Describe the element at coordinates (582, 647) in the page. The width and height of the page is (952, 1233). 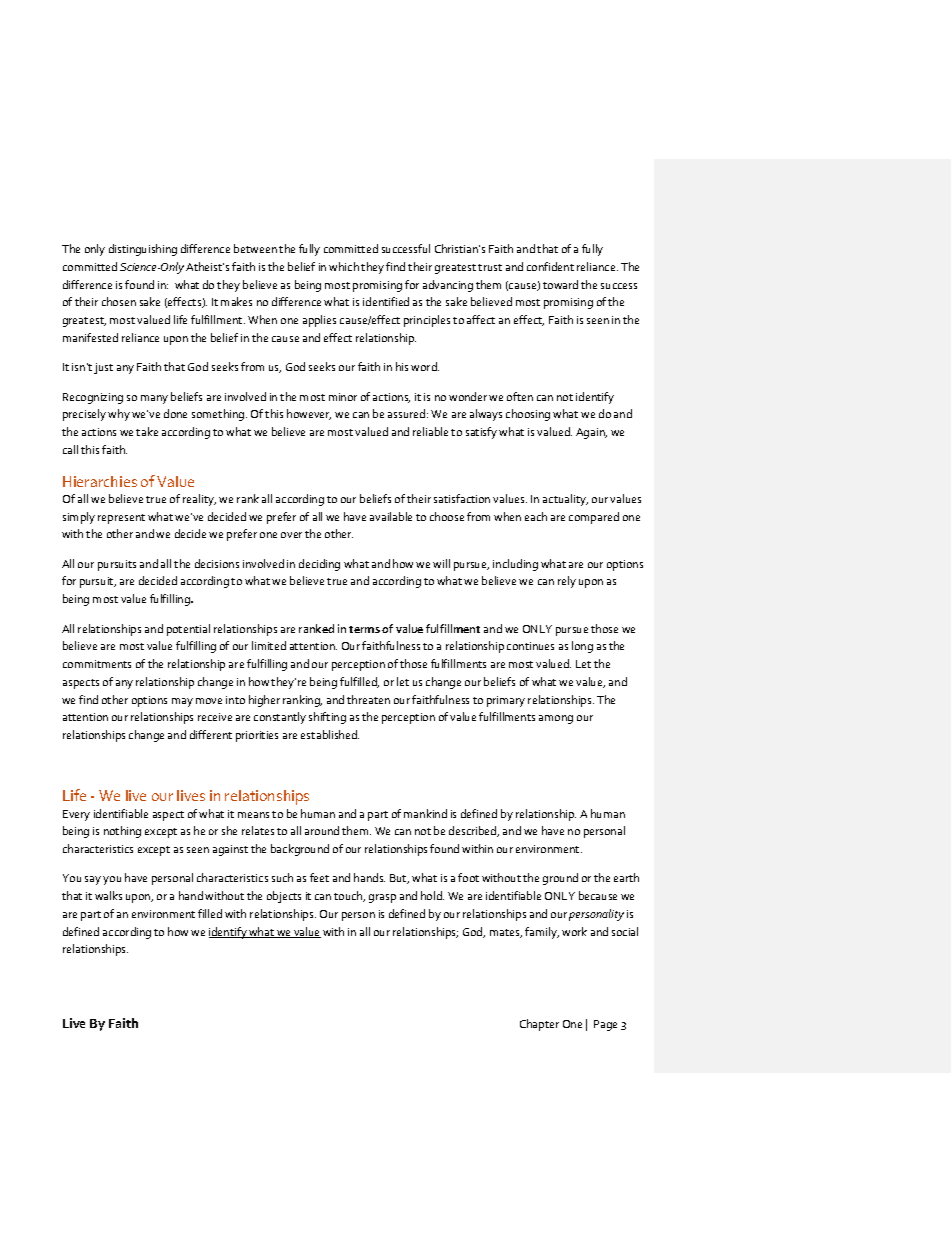
I see `long` at that location.
